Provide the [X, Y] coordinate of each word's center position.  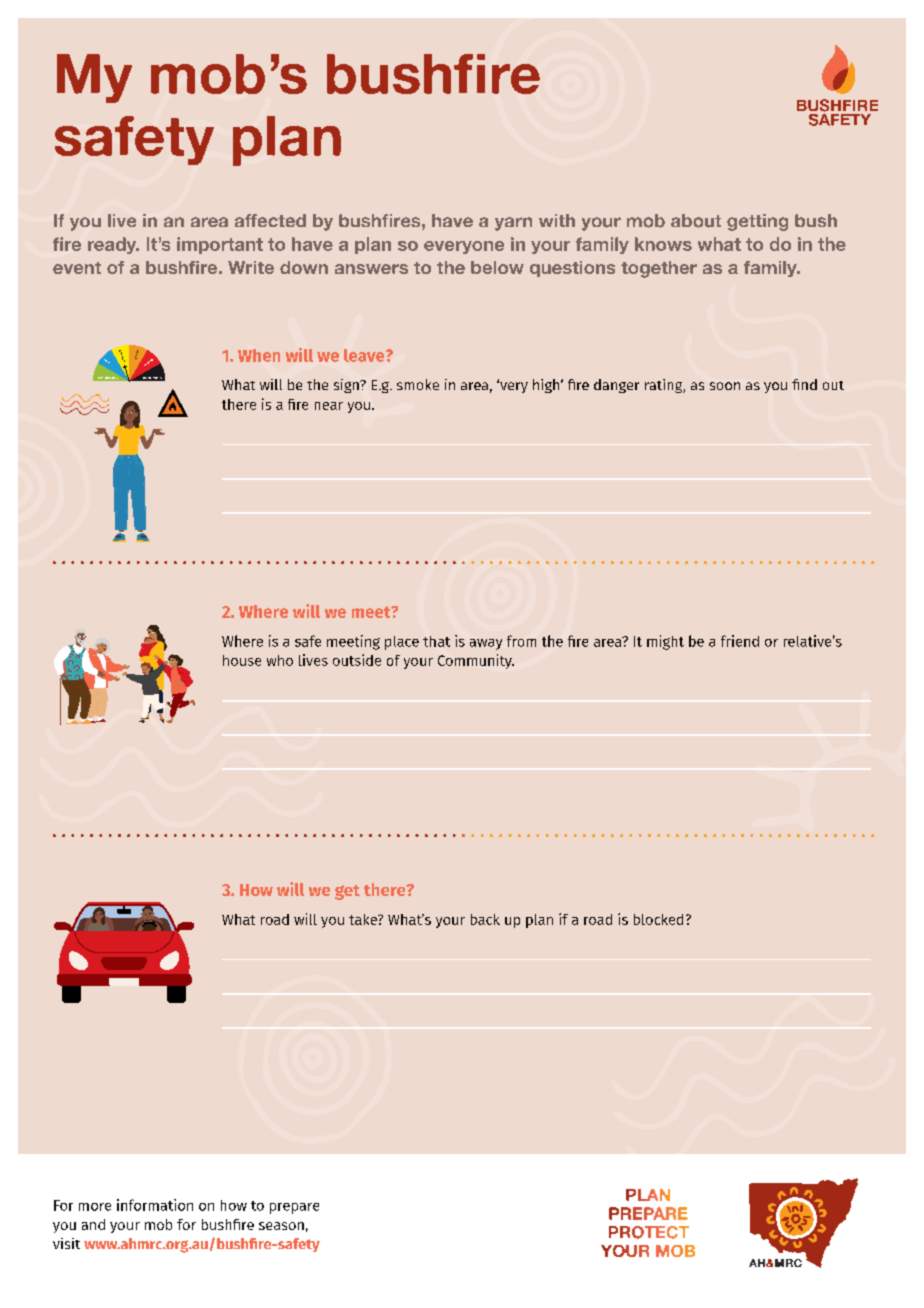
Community [476, 661]
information [155, 1205]
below [497, 267]
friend [740, 641]
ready [113, 245]
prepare [294, 1208]
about [696, 221]
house [242, 660]
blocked [658, 919]
